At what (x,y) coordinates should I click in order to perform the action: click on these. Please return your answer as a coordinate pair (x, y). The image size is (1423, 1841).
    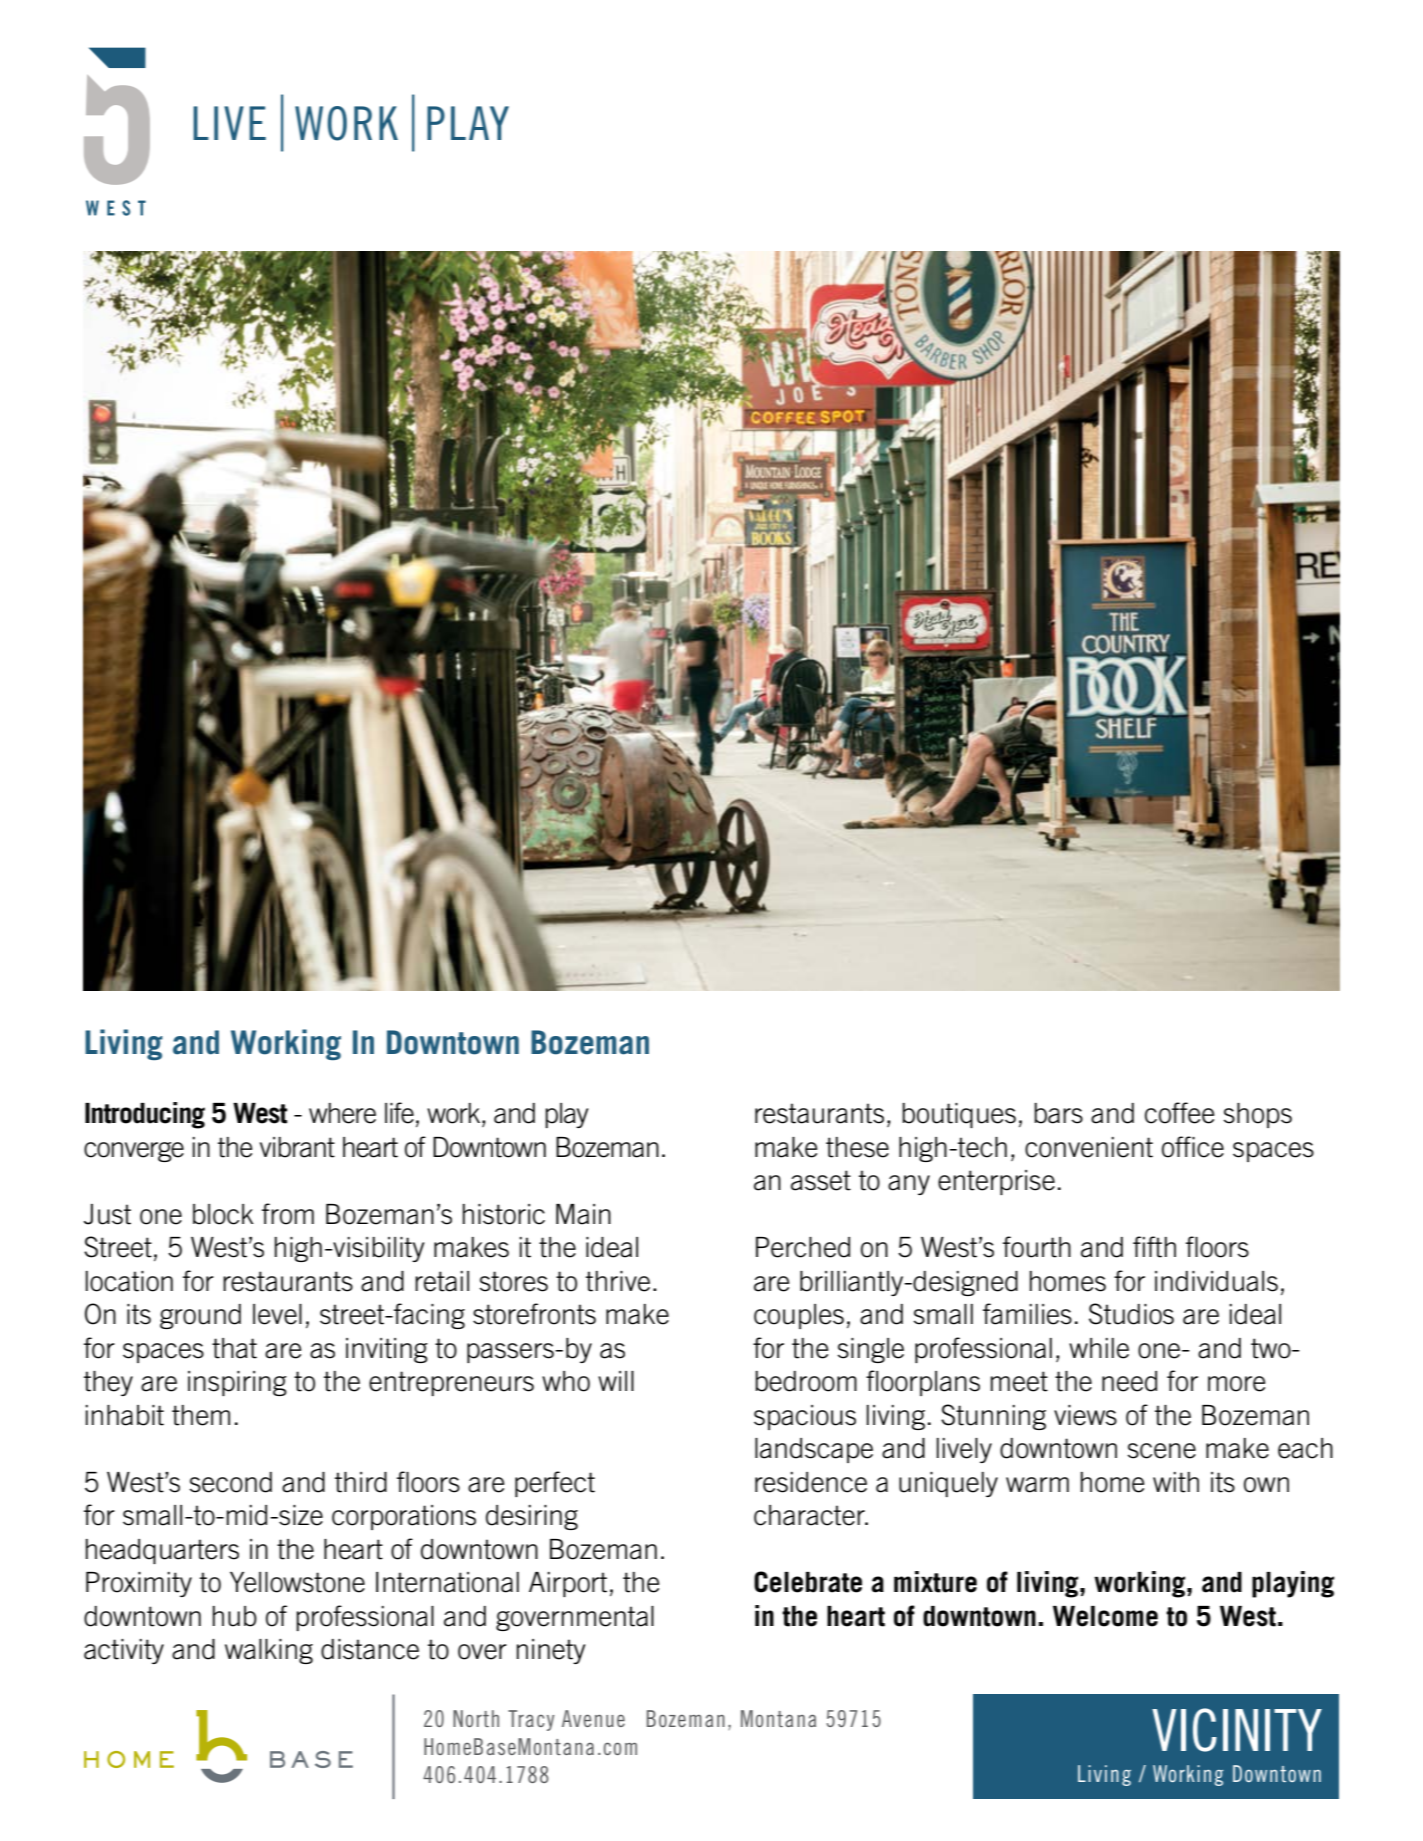
    Looking at the image, I should click on (857, 1147).
